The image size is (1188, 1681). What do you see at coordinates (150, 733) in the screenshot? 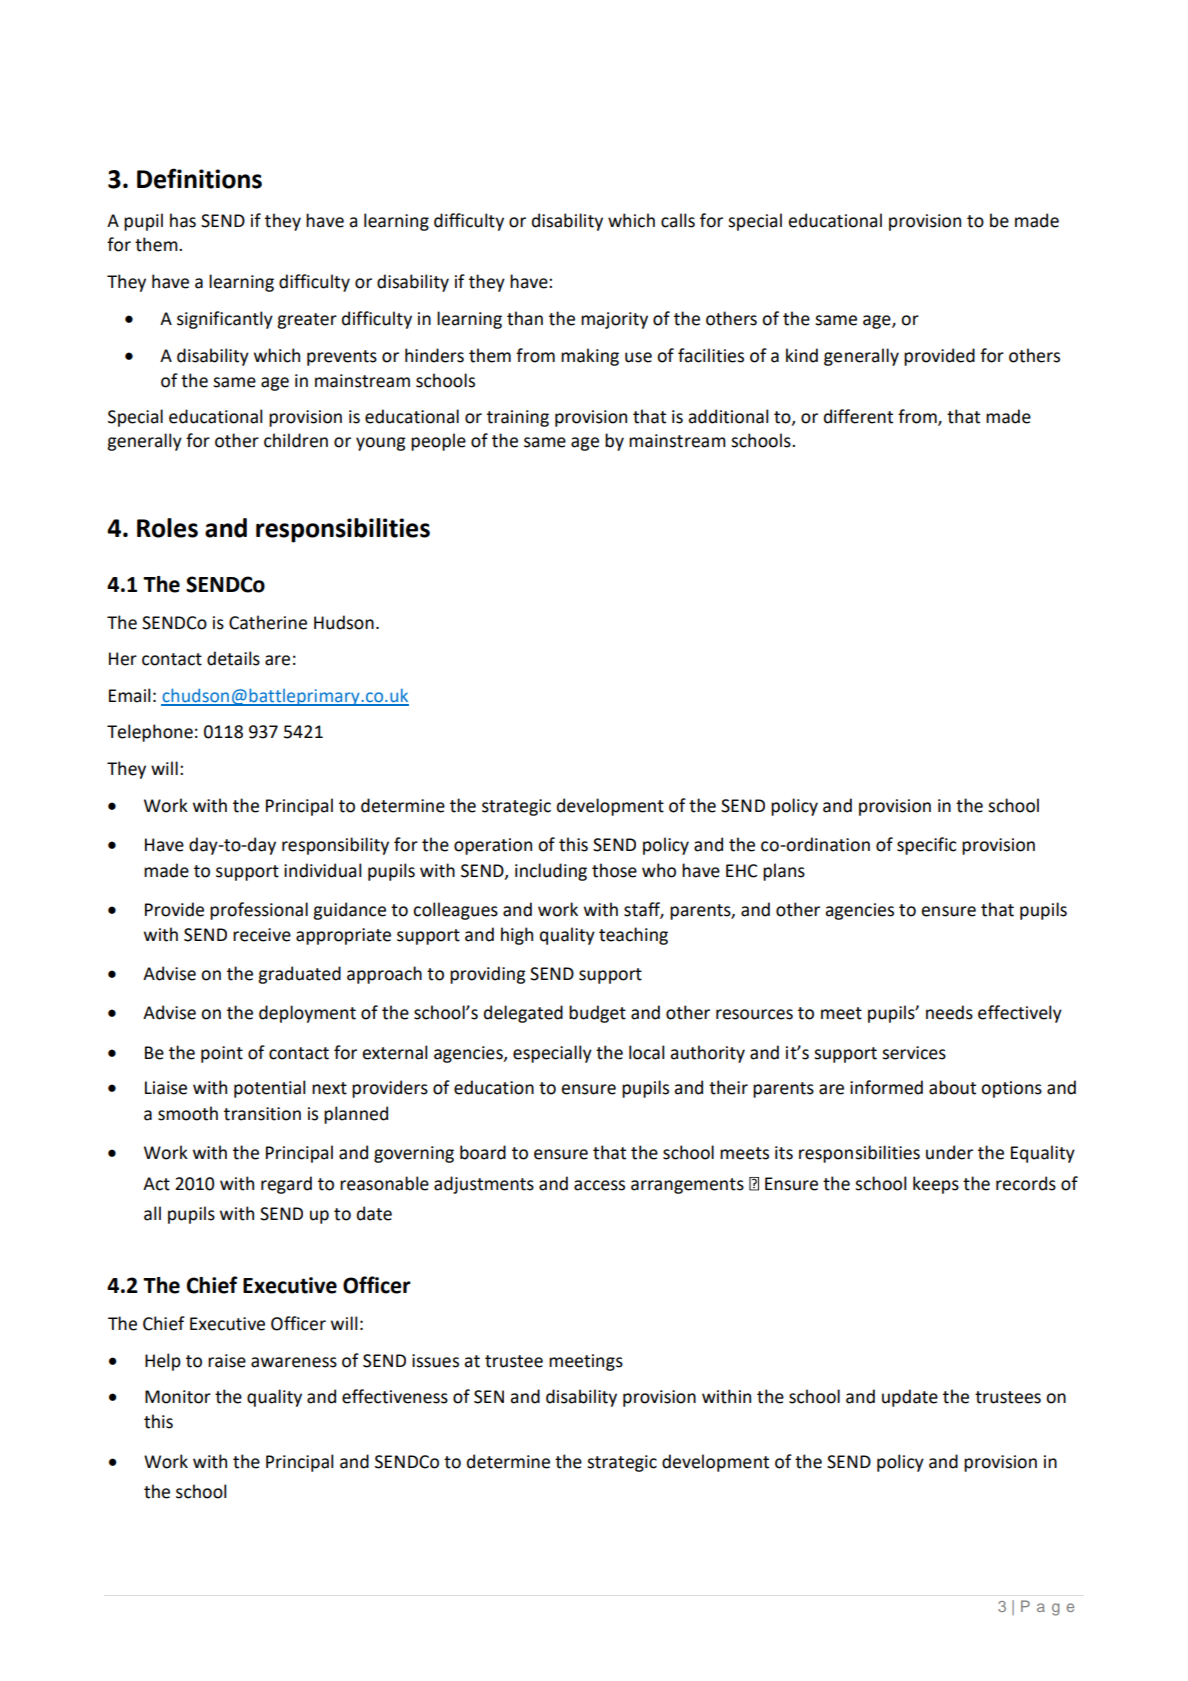
I see `Telephone` at bounding box center [150, 733].
